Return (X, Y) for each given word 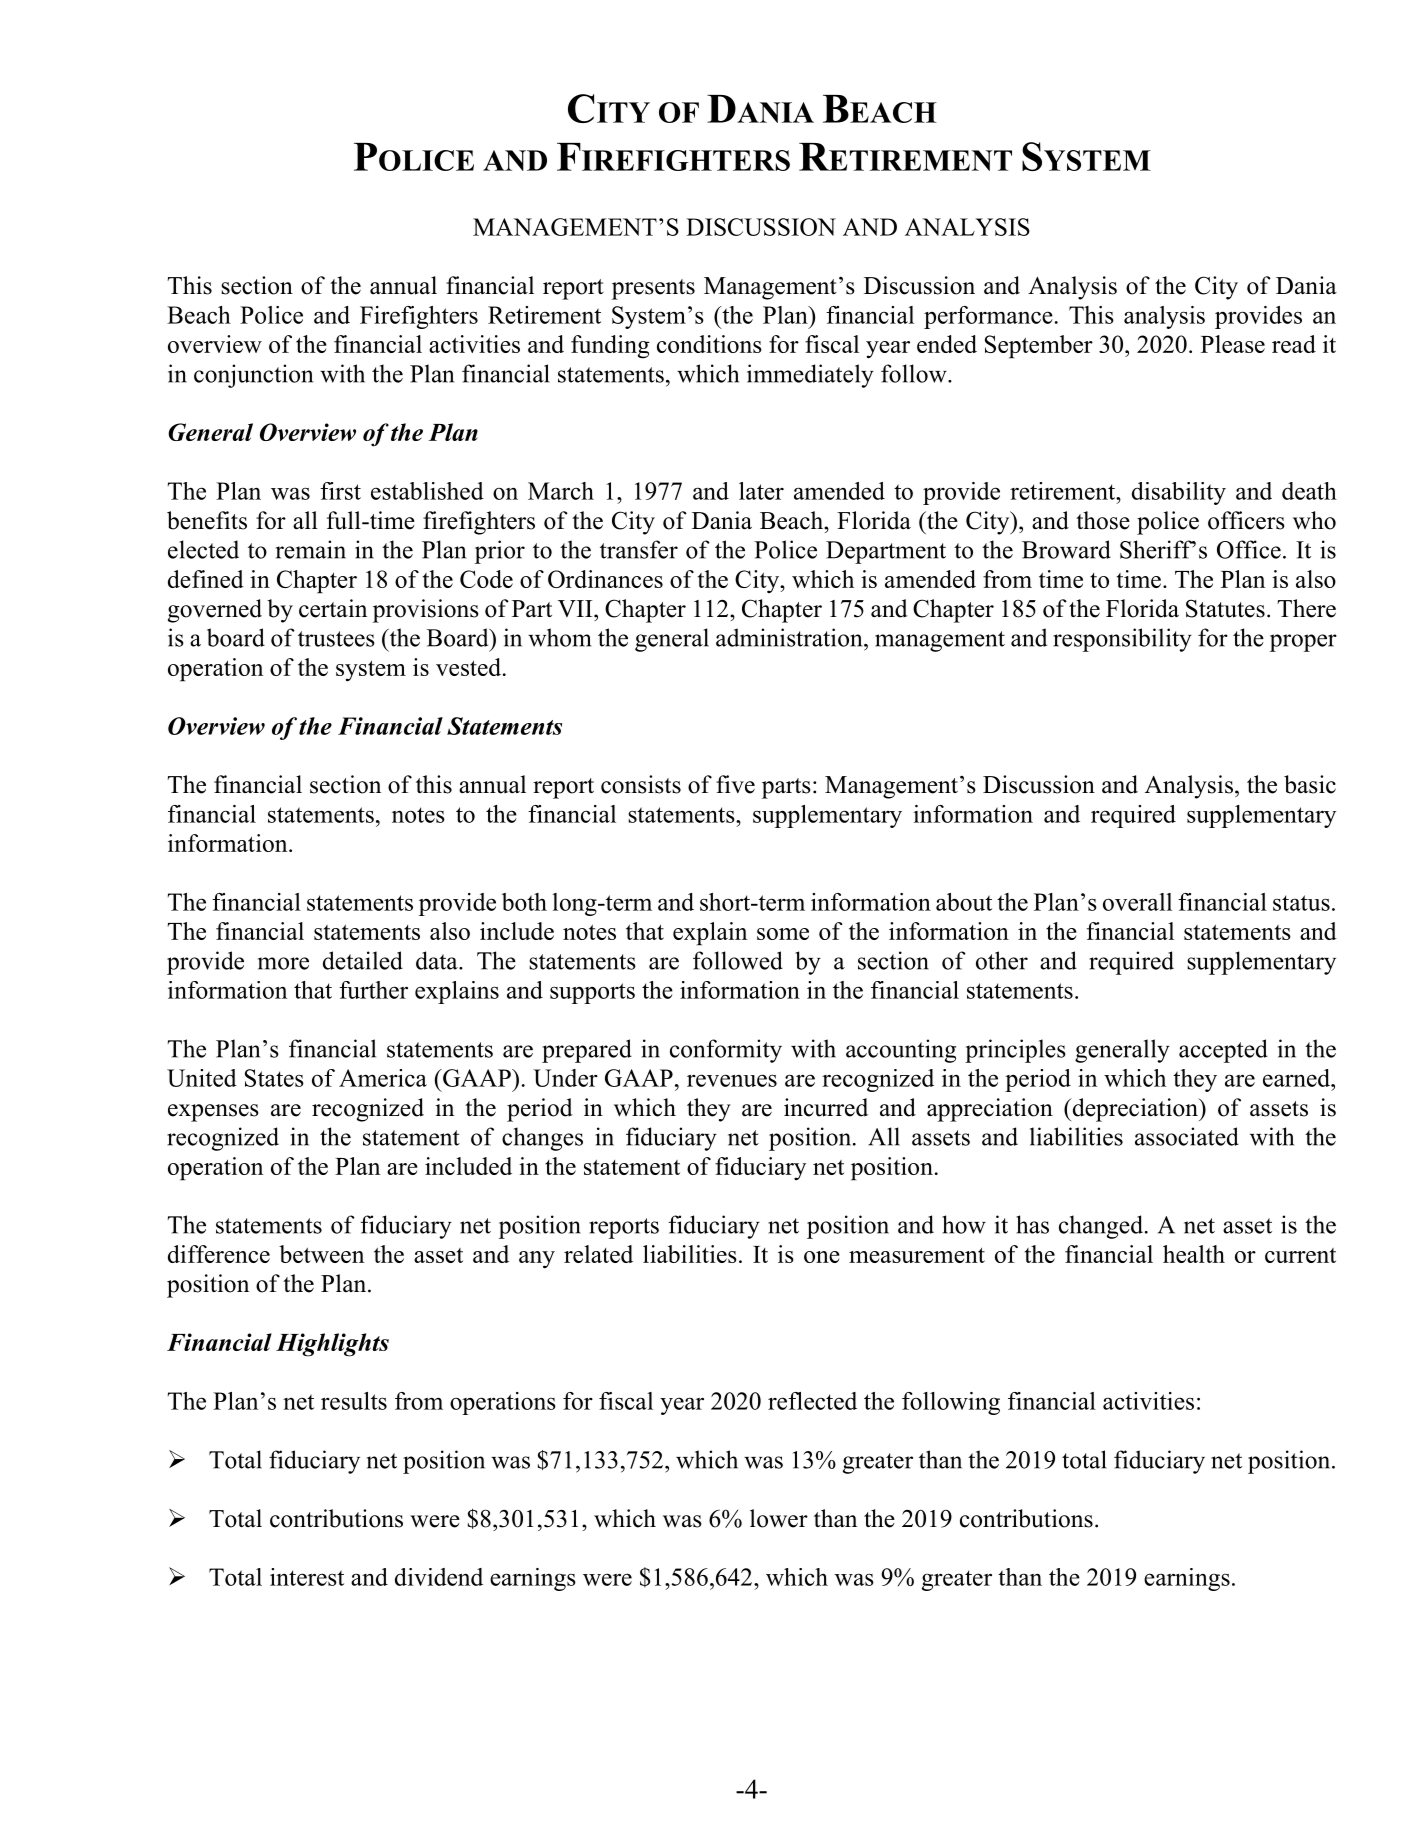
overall (1137, 902)
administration (790, 637)
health (1194, 1254)
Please (1233, 344)
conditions (709, 344)
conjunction (253, 376)
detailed (363, 960)
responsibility (1122, 640)
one (822, 1257)
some (783, 934)
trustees (336, 639)
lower (779, 1518)
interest (307, 1577)
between (321, 1254)
